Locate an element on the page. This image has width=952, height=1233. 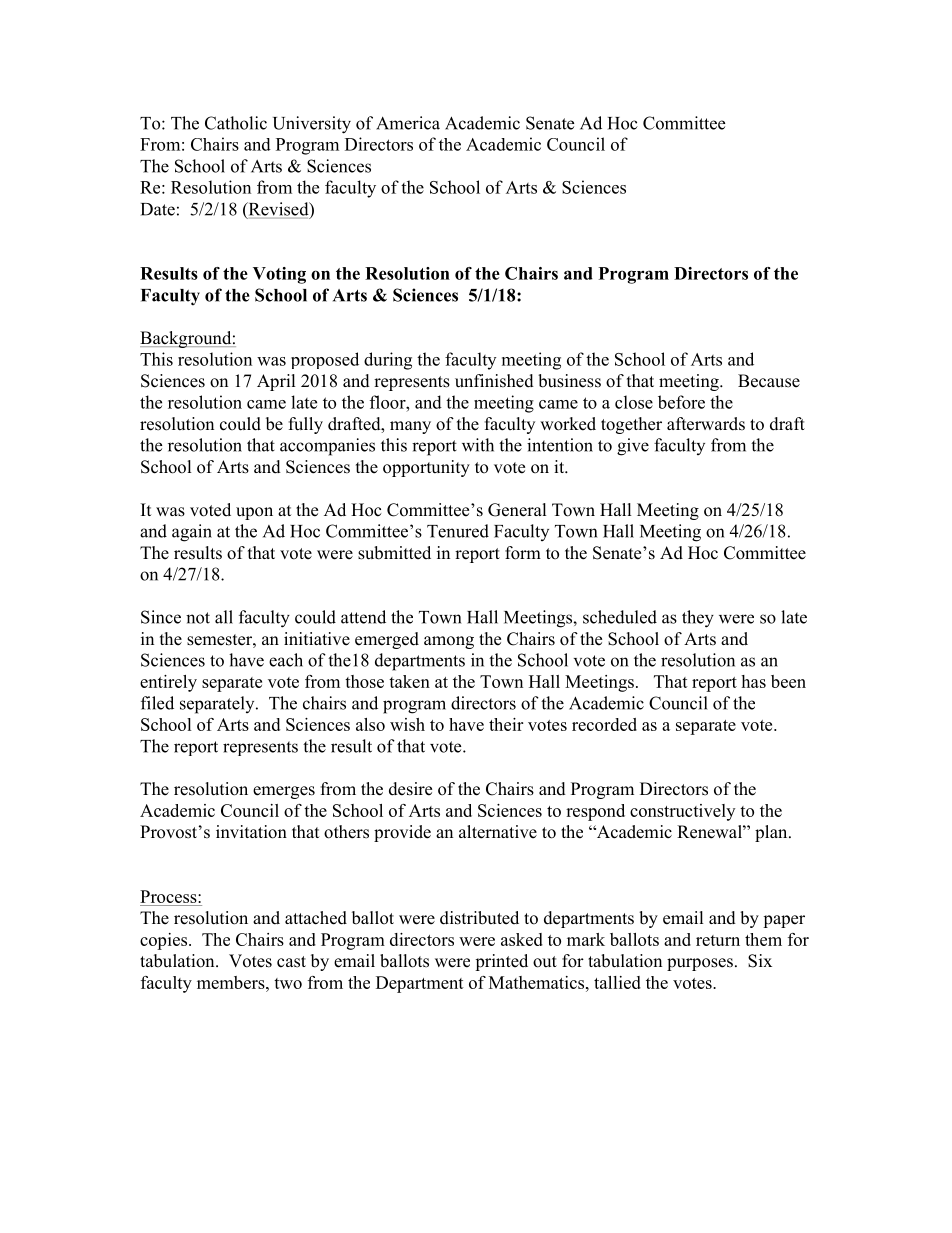
purposes is located at coordinates (700, 964).
